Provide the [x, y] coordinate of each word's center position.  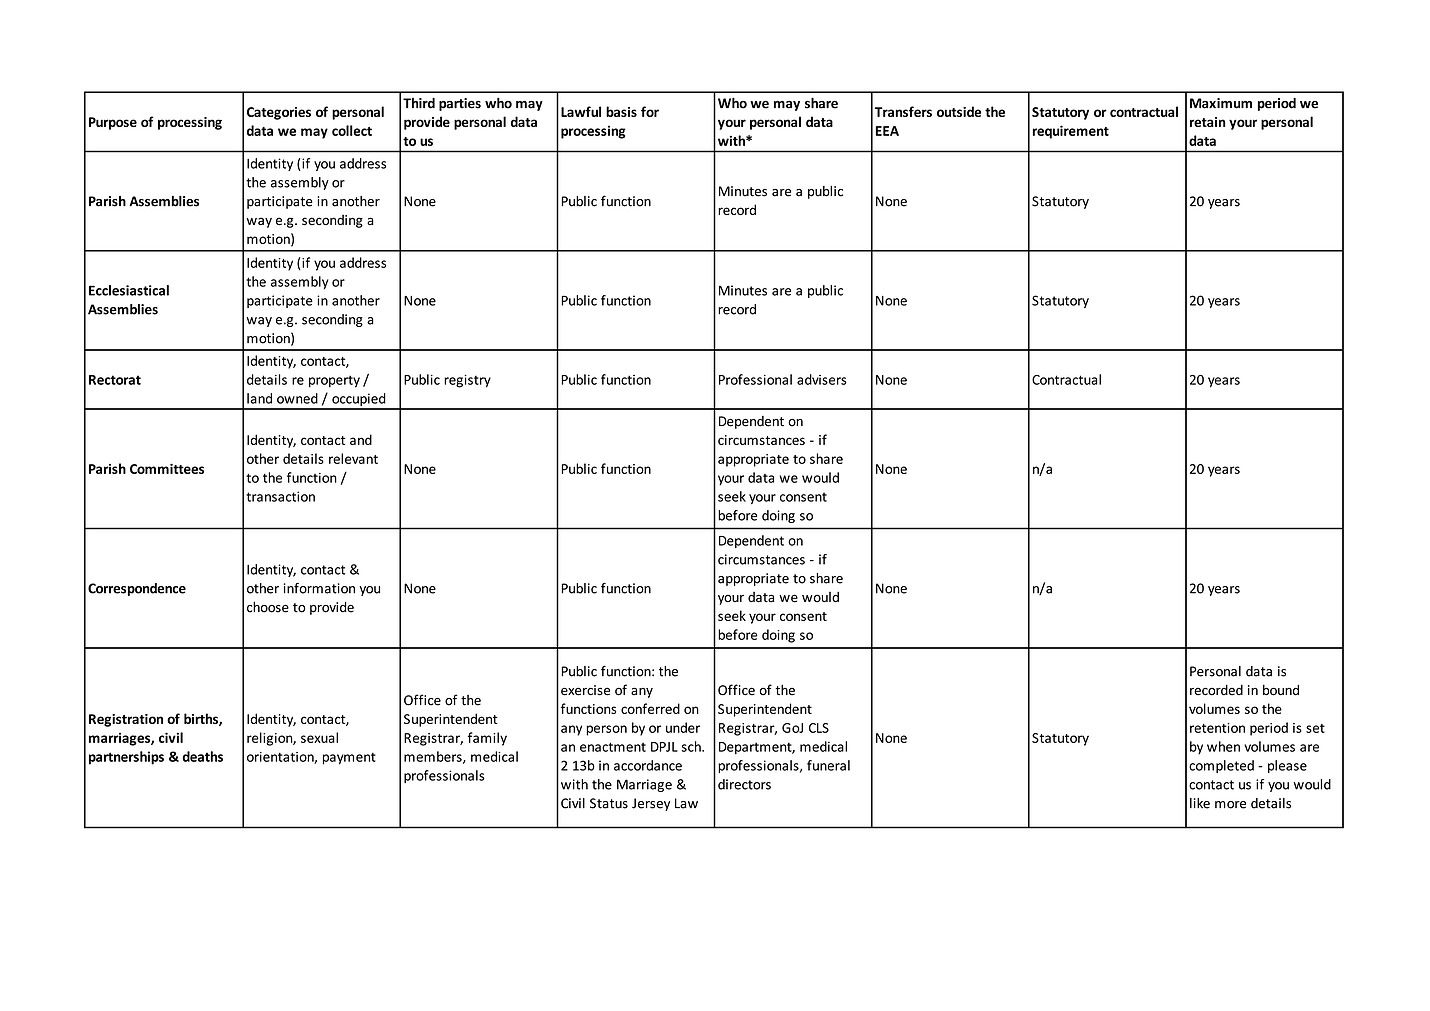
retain [1208, 122]
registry [467, 381]
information [319, 588]
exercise [585, 690]
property [334, 382]
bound [1281, 690]
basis [621, 111]
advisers [822, 379]
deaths [202, 756]
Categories [279, 113]
